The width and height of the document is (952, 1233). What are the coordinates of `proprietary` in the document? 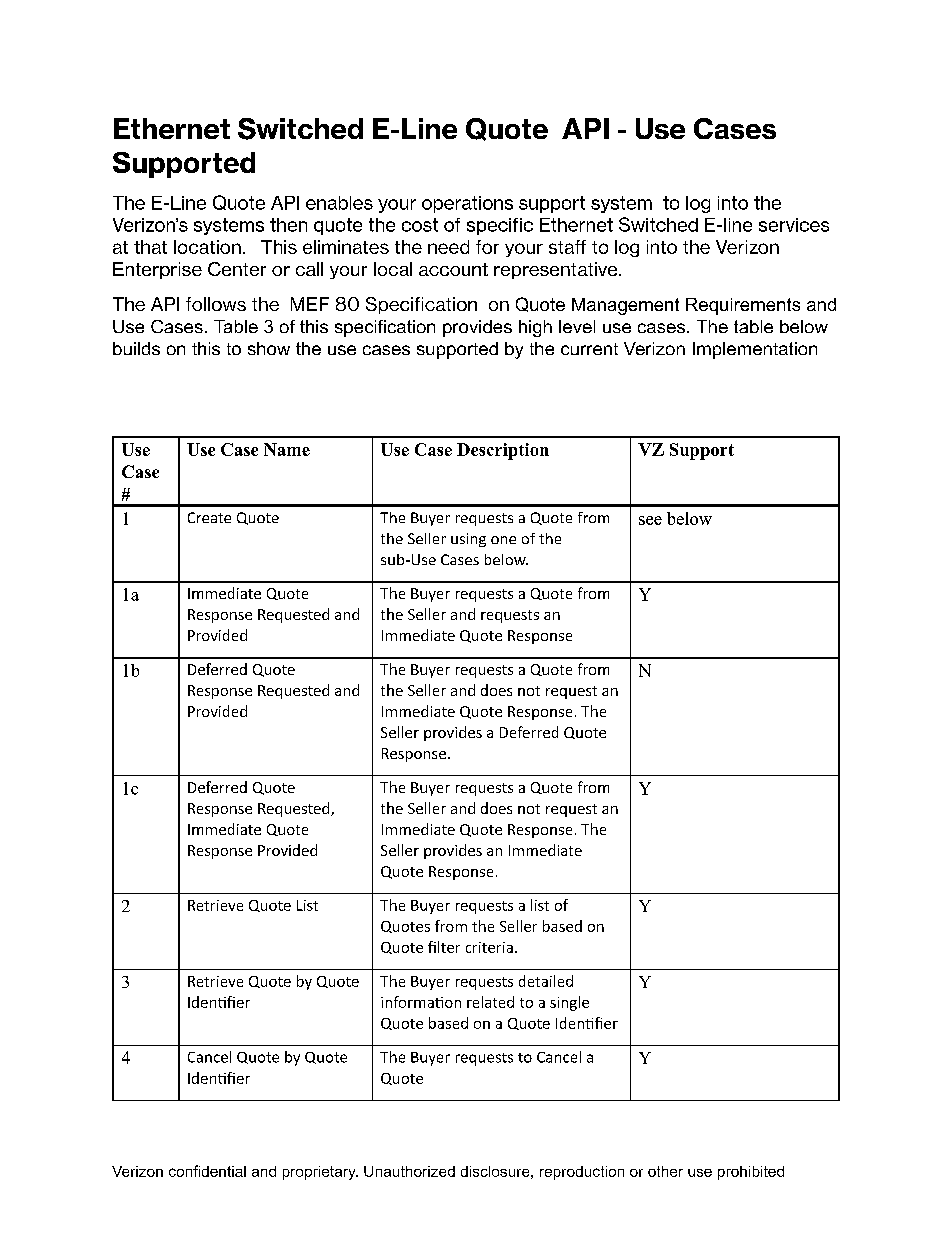 It's located at (320, 1173).
